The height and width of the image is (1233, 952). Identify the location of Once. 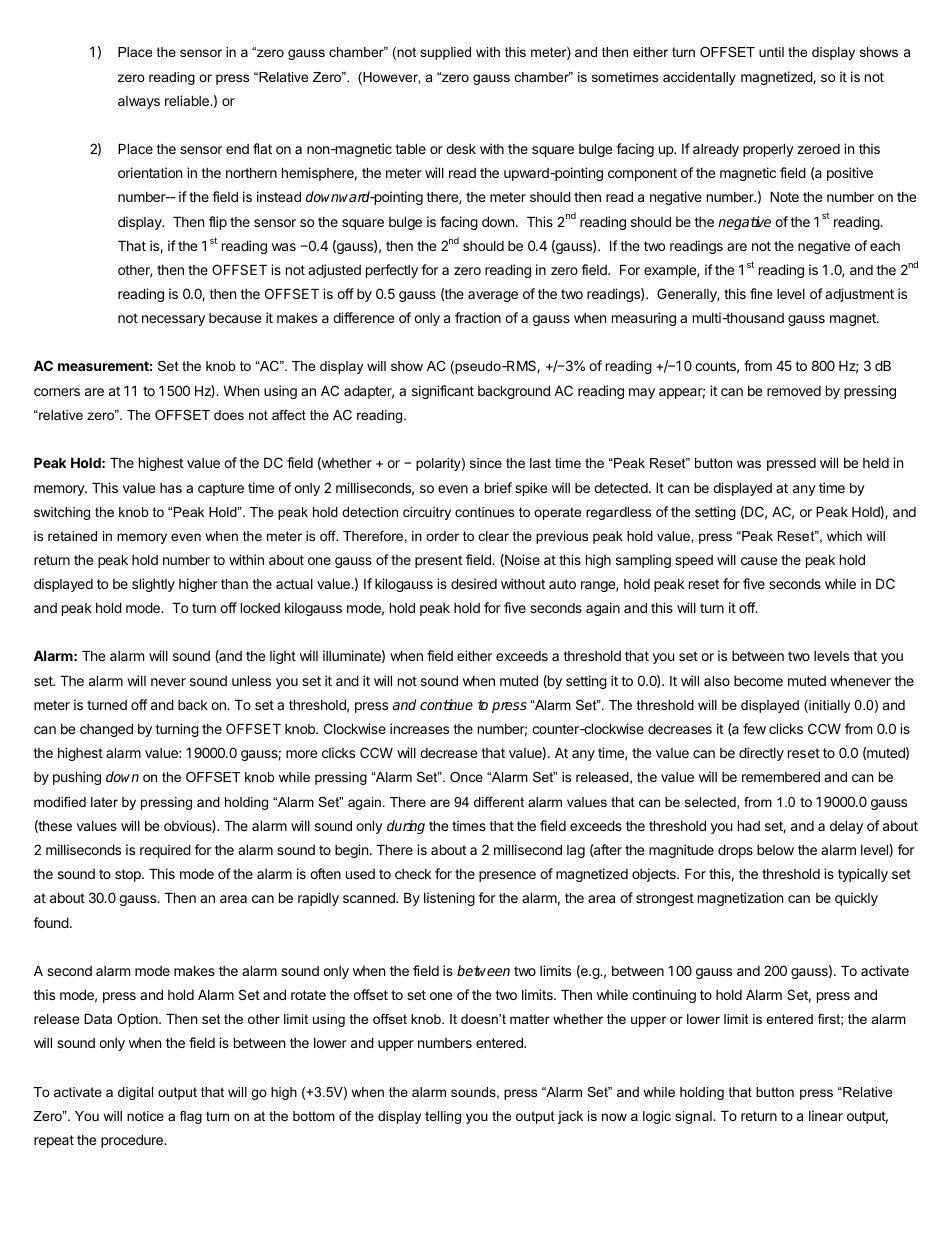
(466, 777).
